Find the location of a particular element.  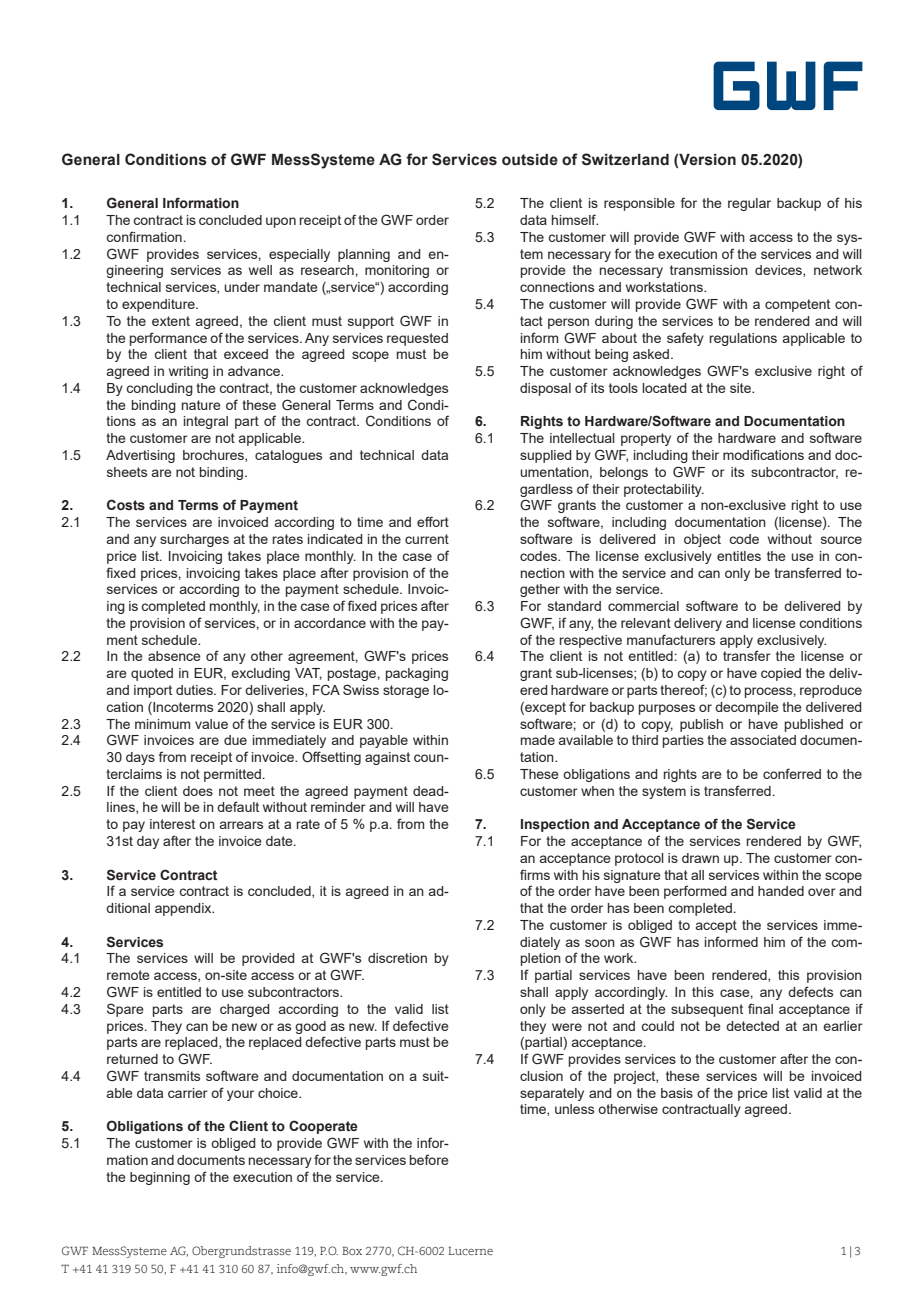

decompile is located at coordinates (747, 708).
